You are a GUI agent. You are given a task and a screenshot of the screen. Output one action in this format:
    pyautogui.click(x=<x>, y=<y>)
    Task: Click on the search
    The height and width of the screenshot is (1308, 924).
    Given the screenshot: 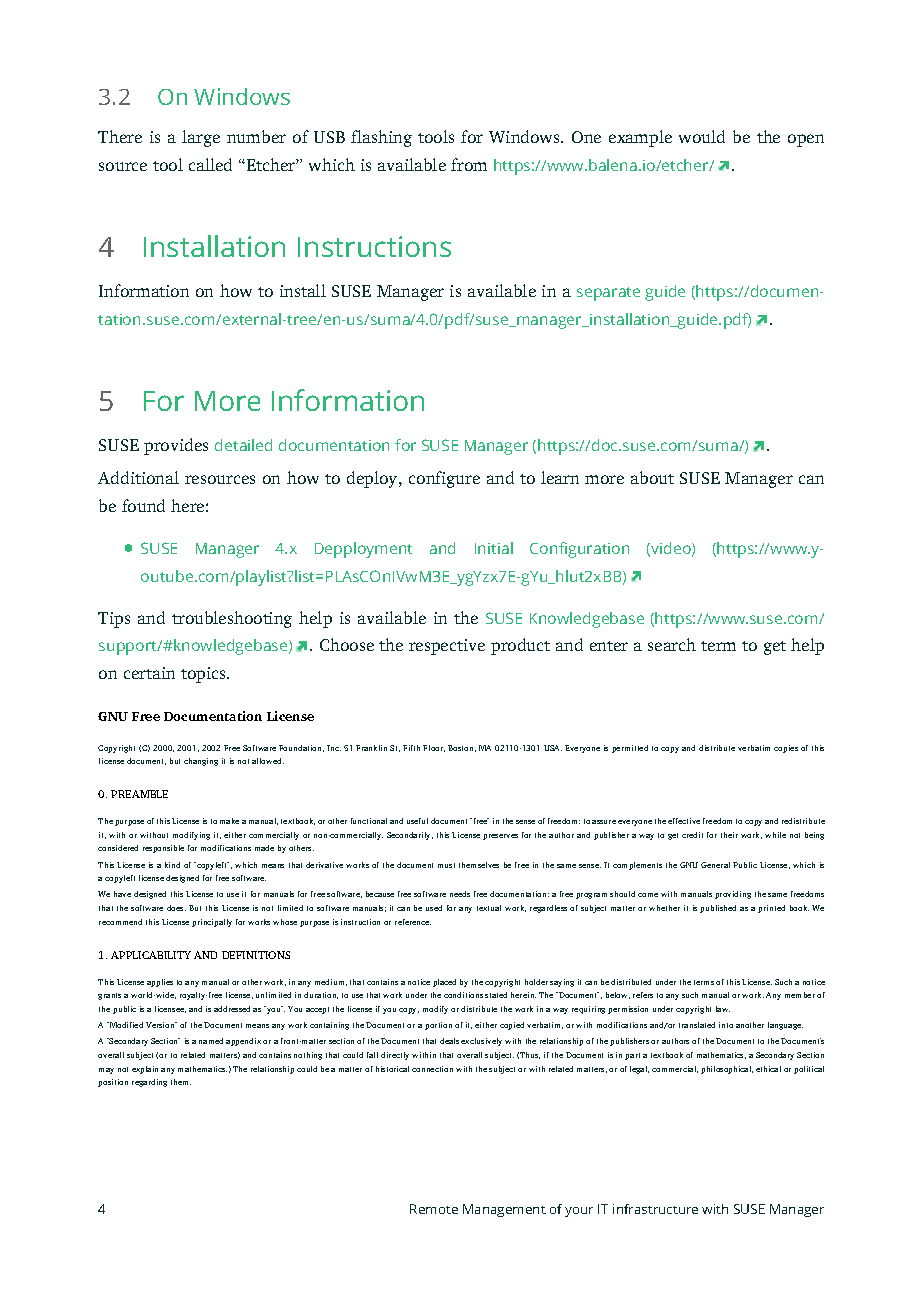 What is the action you would take?
    pyautogui.click(x=672, y=644)
